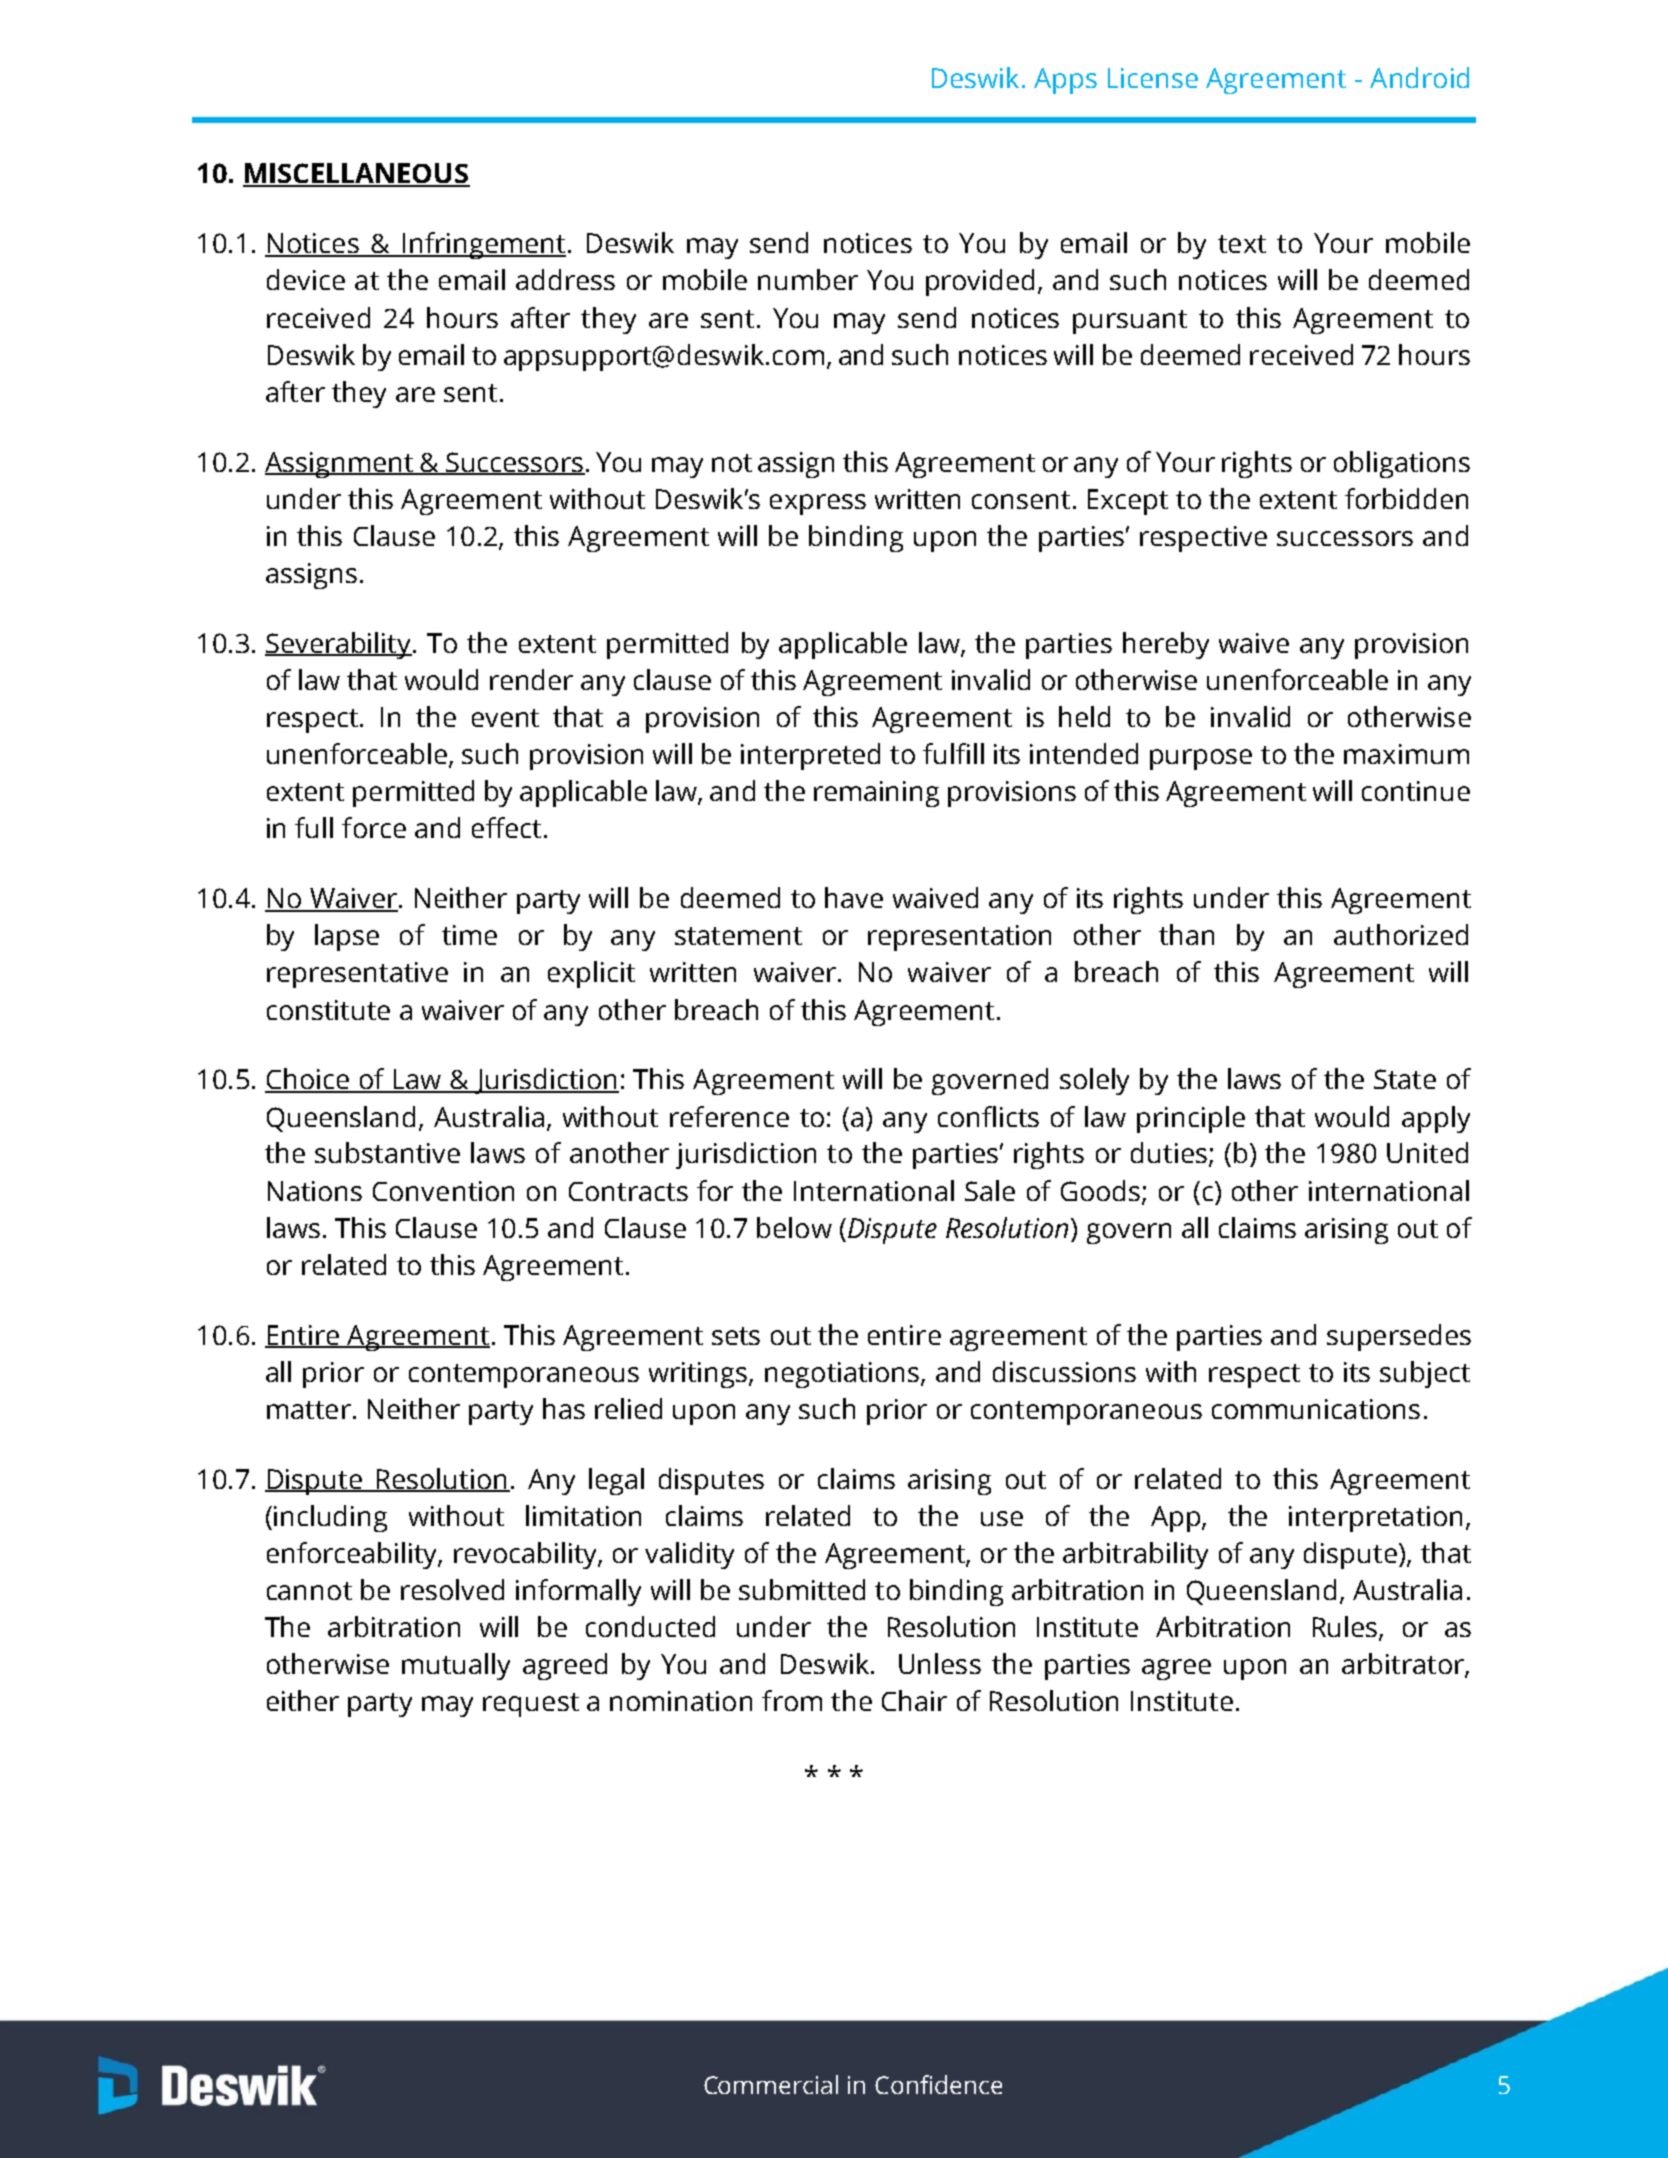 This screenshot has width=1668, height=2158. Describe the element at coordinates (387, 1152) in the screenshot. I see `substantive` at that location.
